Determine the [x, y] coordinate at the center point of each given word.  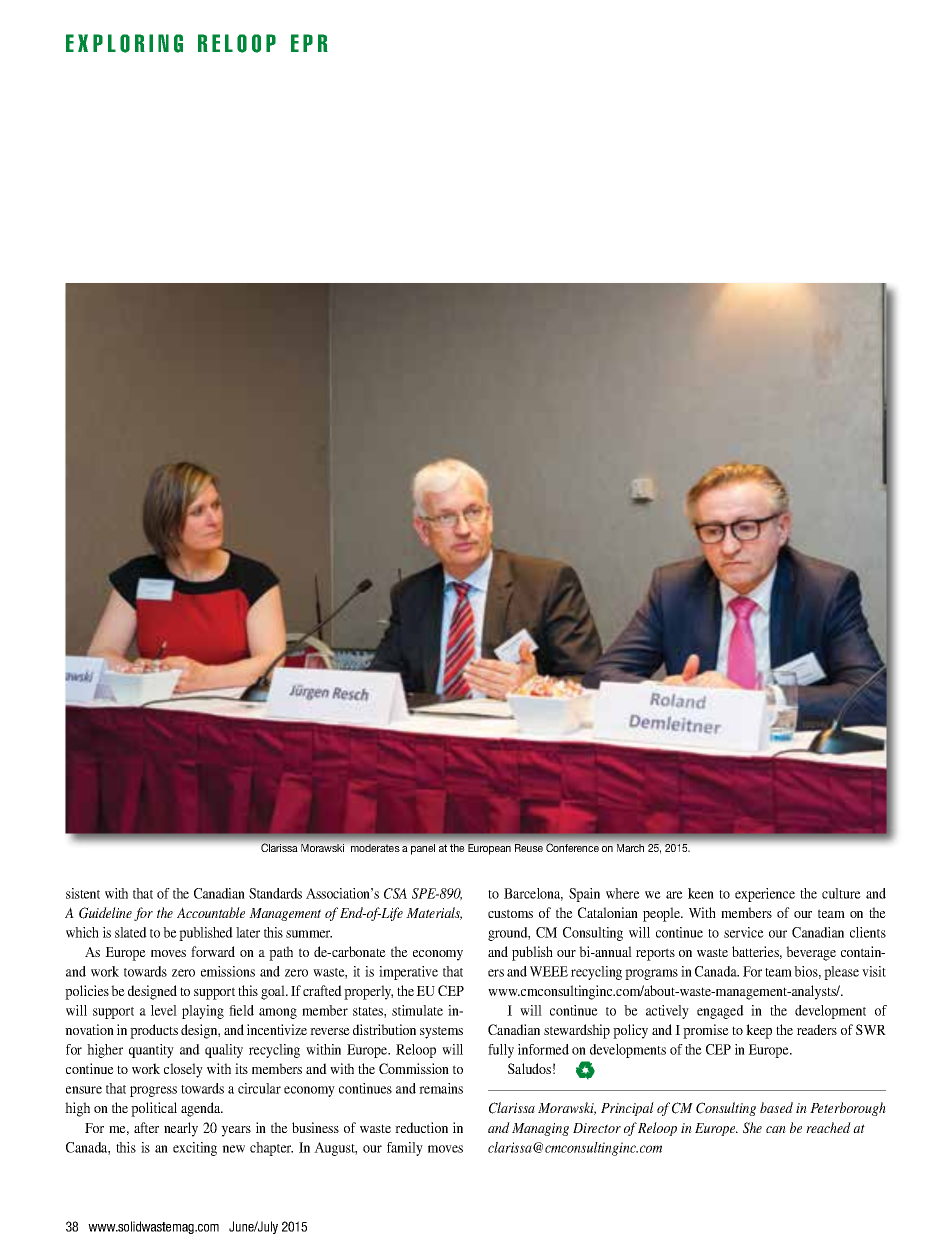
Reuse [529, 848]
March [630, 848]
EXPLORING [124, 43]
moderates [375, 848]
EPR [309, 43]
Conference [572, 847]
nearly [181, 1129]
